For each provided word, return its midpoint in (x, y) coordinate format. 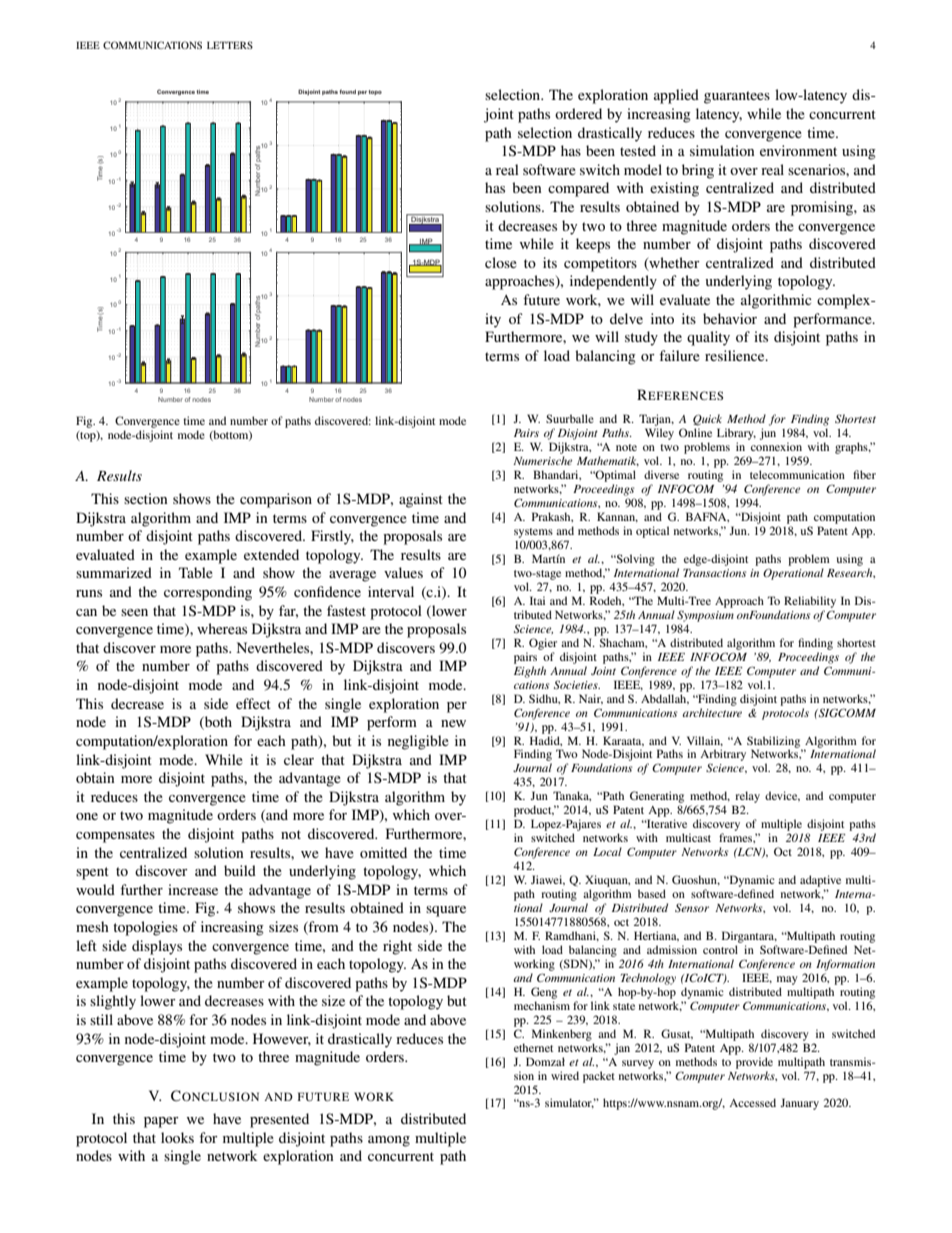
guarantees (737, 97)
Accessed (752, 1102)
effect (253, 703)
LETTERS (230, 45)
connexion (776, 446)
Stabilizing (774, 743)
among (389, 1141)
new (453, 723)
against (421, 500)
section (146, 498)
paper (161, 1122)
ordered (578, 113)
